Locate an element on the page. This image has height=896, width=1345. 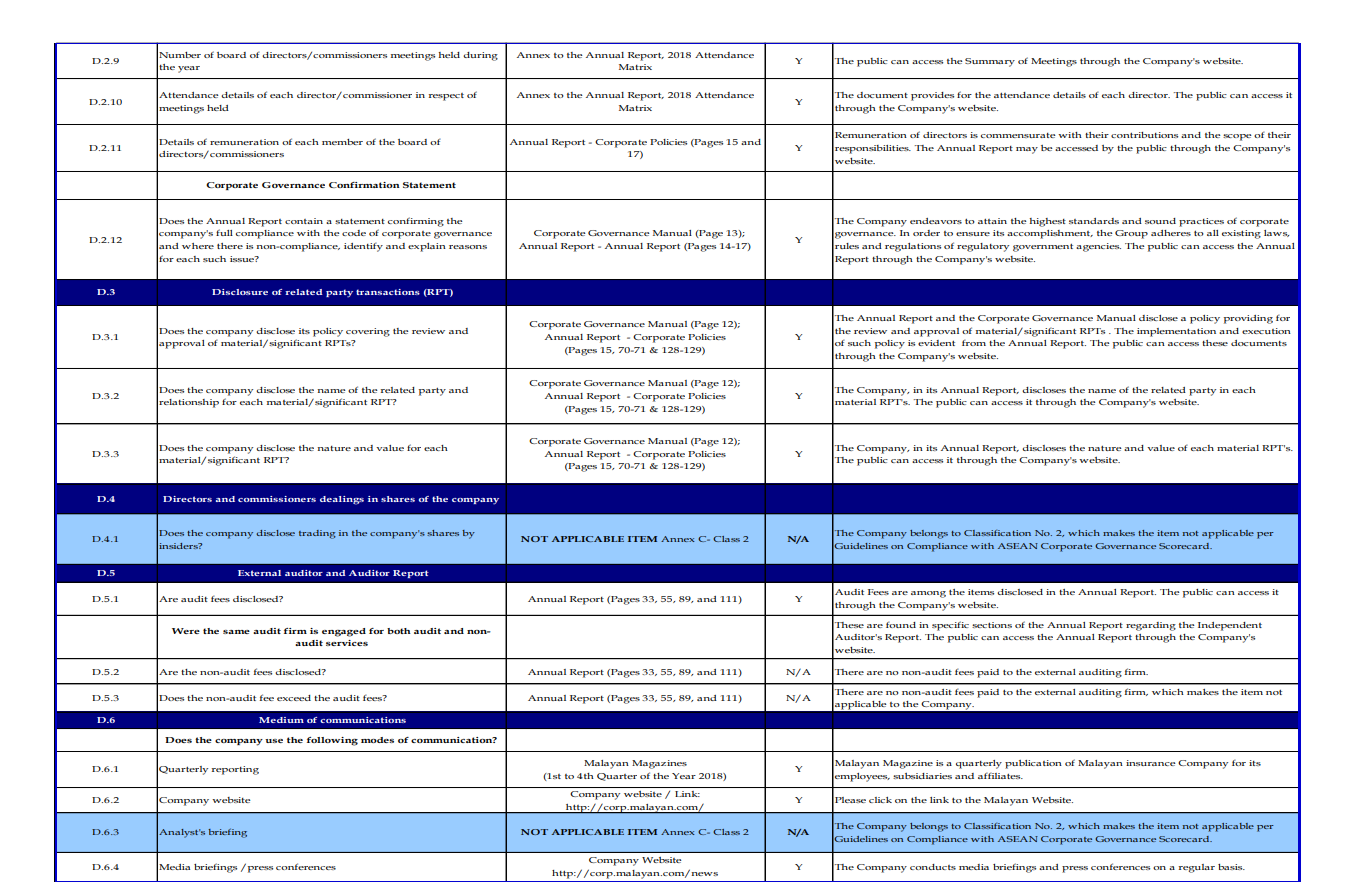
evident is located at coordinates (936, 343).
